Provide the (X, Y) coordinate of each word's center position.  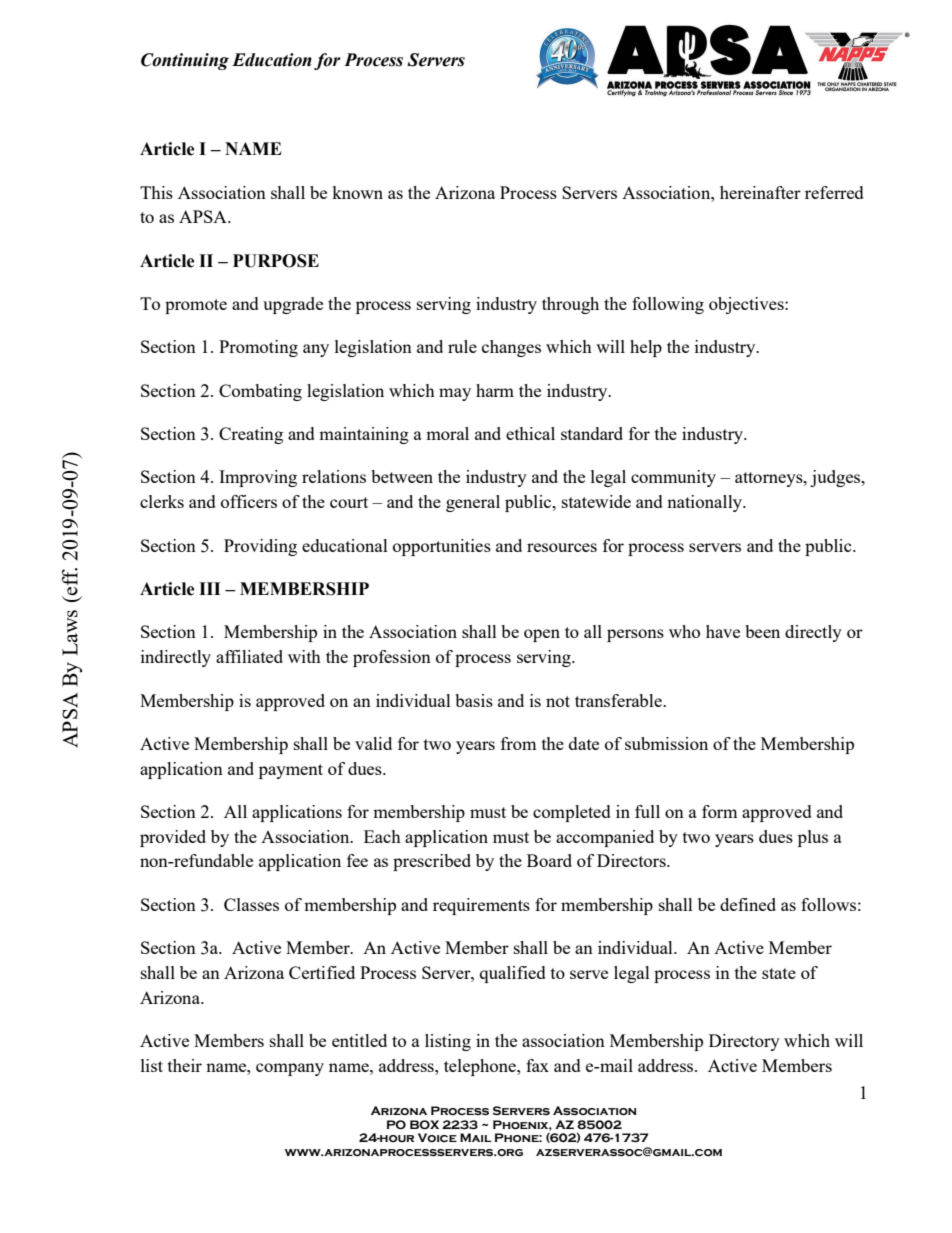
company (290, 1069)
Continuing (185, 61)
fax (537, 1065)
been (762, 631)
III (209, 588)
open (542, 635)
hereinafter (760, 192)
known (357, 192)
